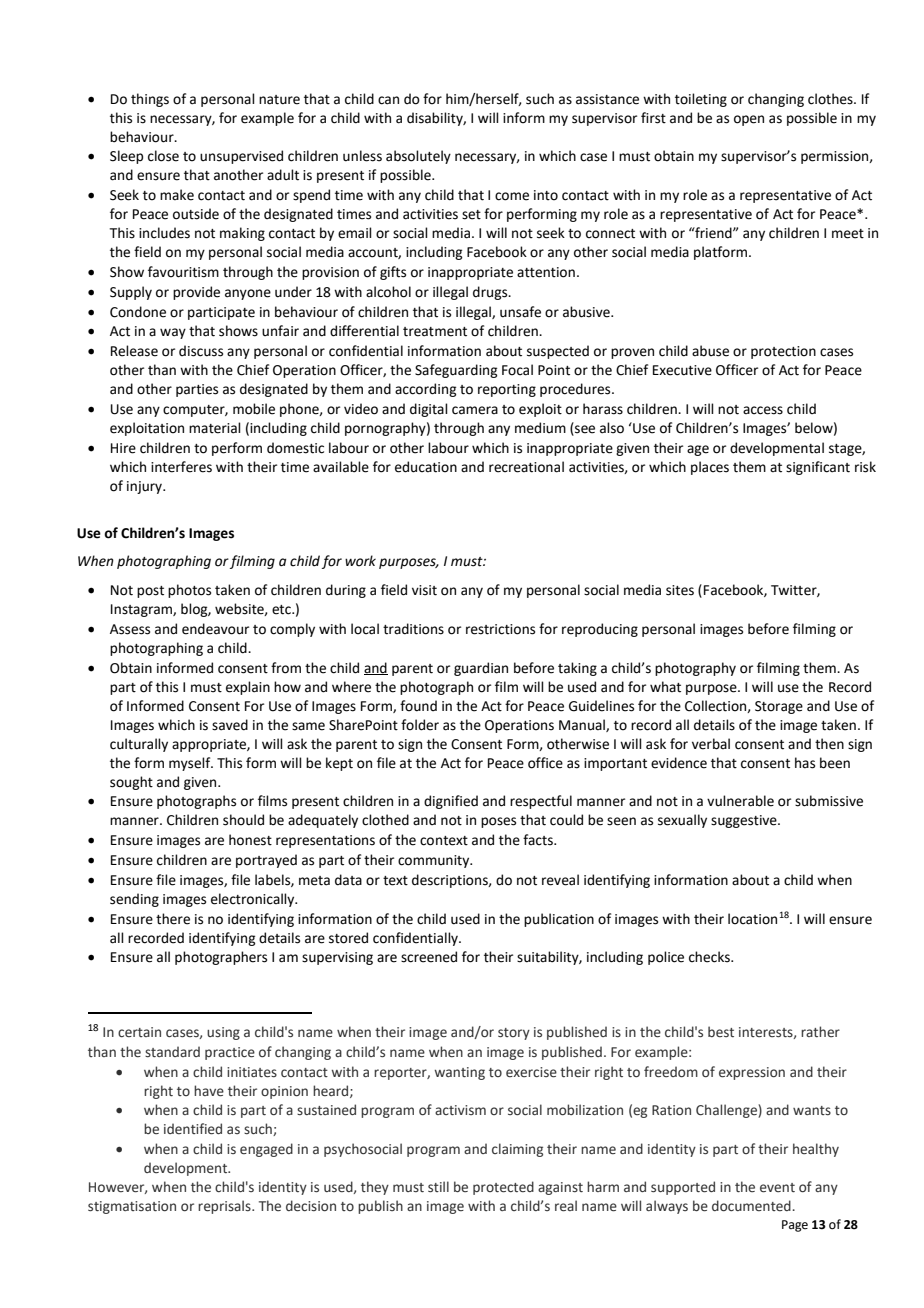 The image size is (924, 1308). What do you see at coordinates (429, 957) in the screenshot?
I see `screened` at bounding box center [429, 957].
